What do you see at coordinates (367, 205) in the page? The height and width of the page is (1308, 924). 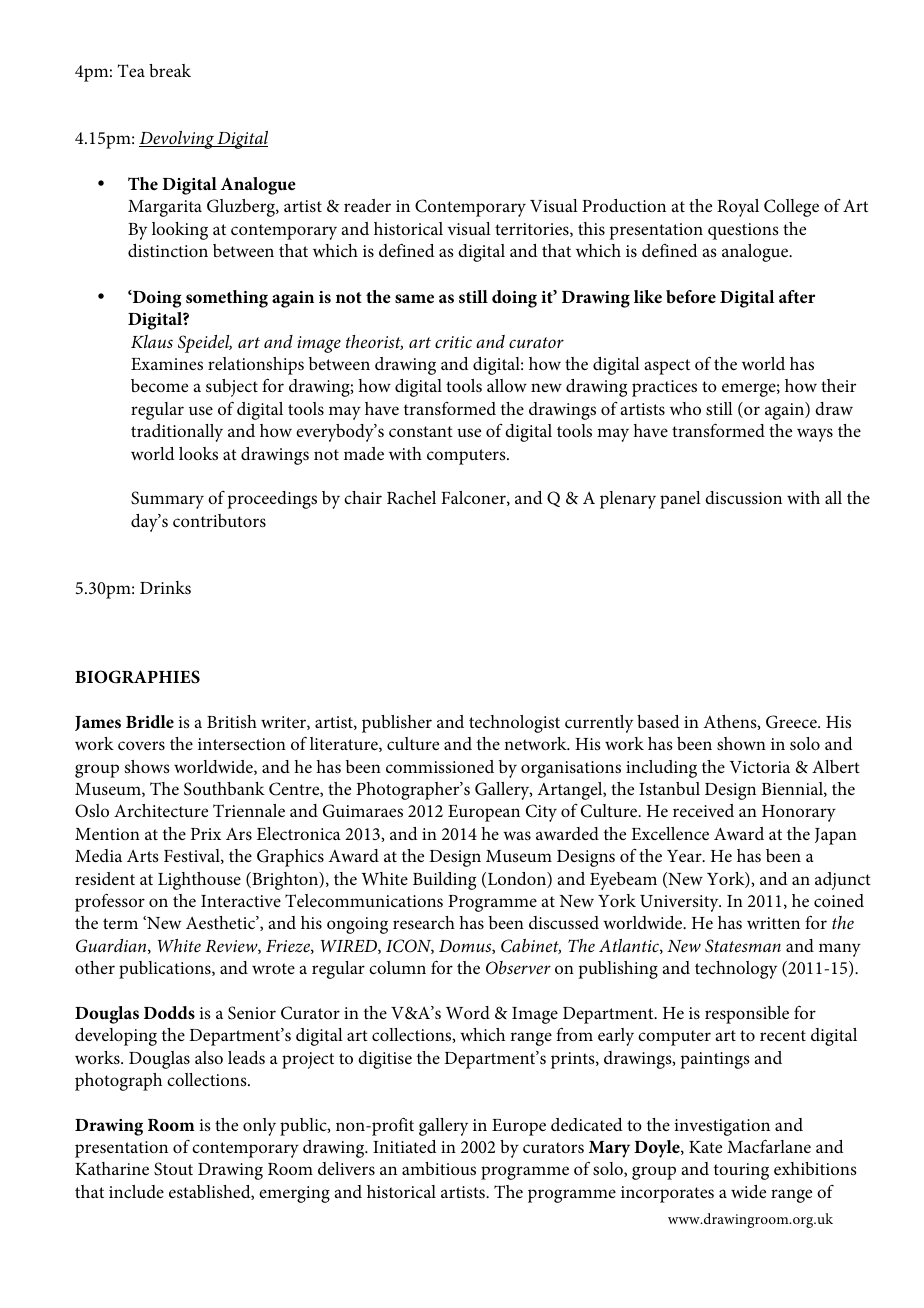 I see `reader` at bounding box center [367, 205].
